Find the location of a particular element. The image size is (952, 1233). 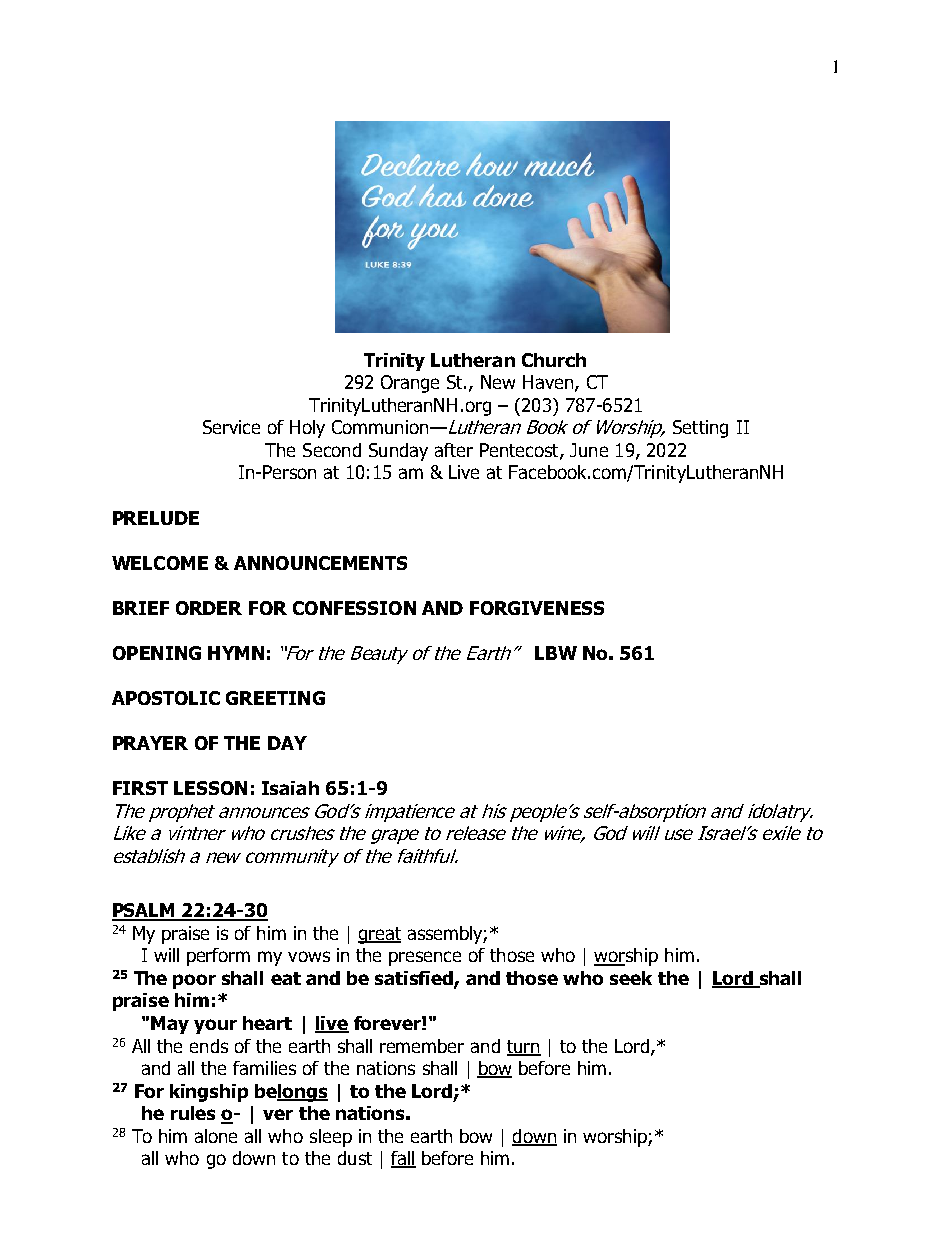

Church is located at coordinates (554, 360).
